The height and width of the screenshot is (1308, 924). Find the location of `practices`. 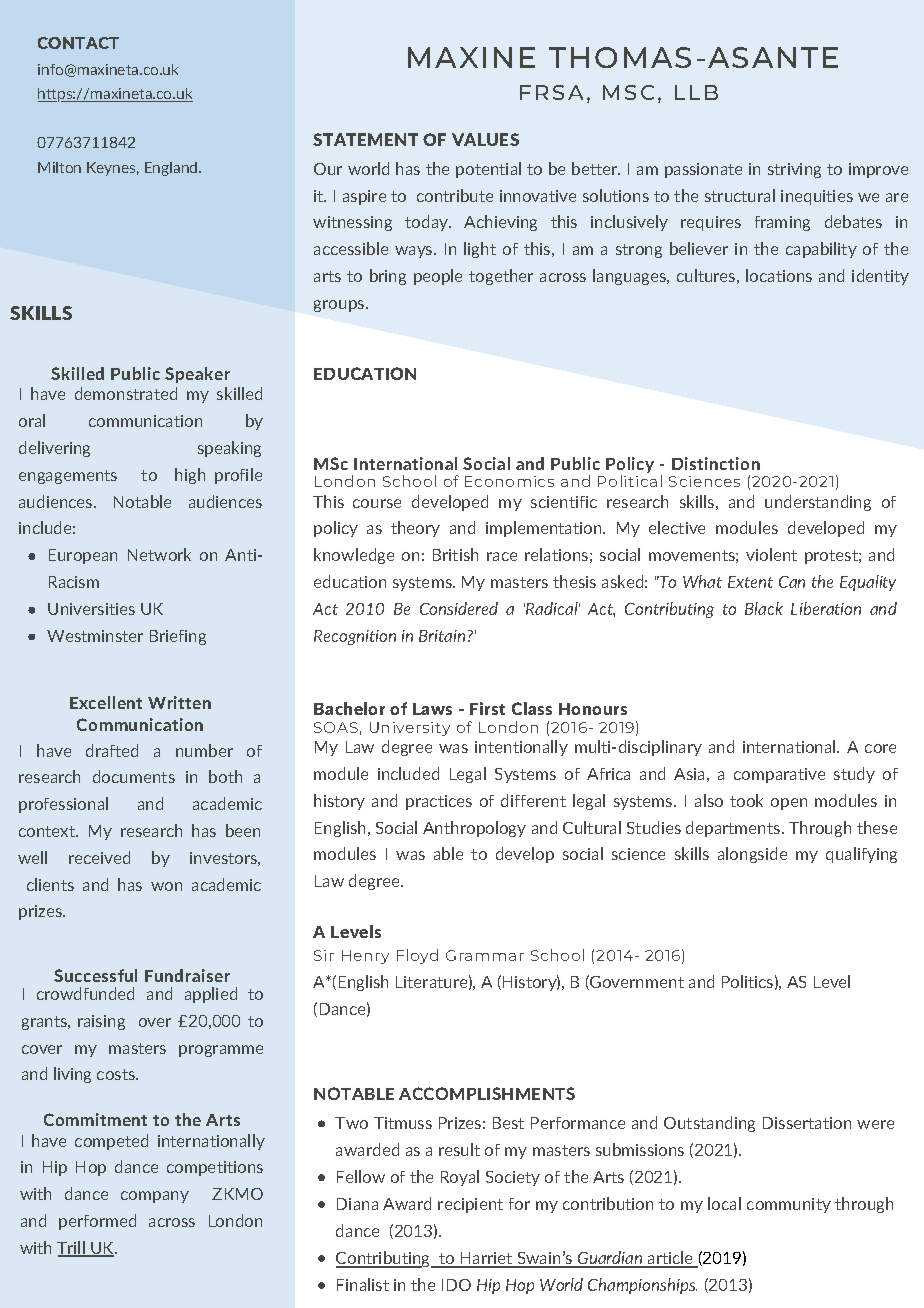

practices is located at coordinates (439, 802).
